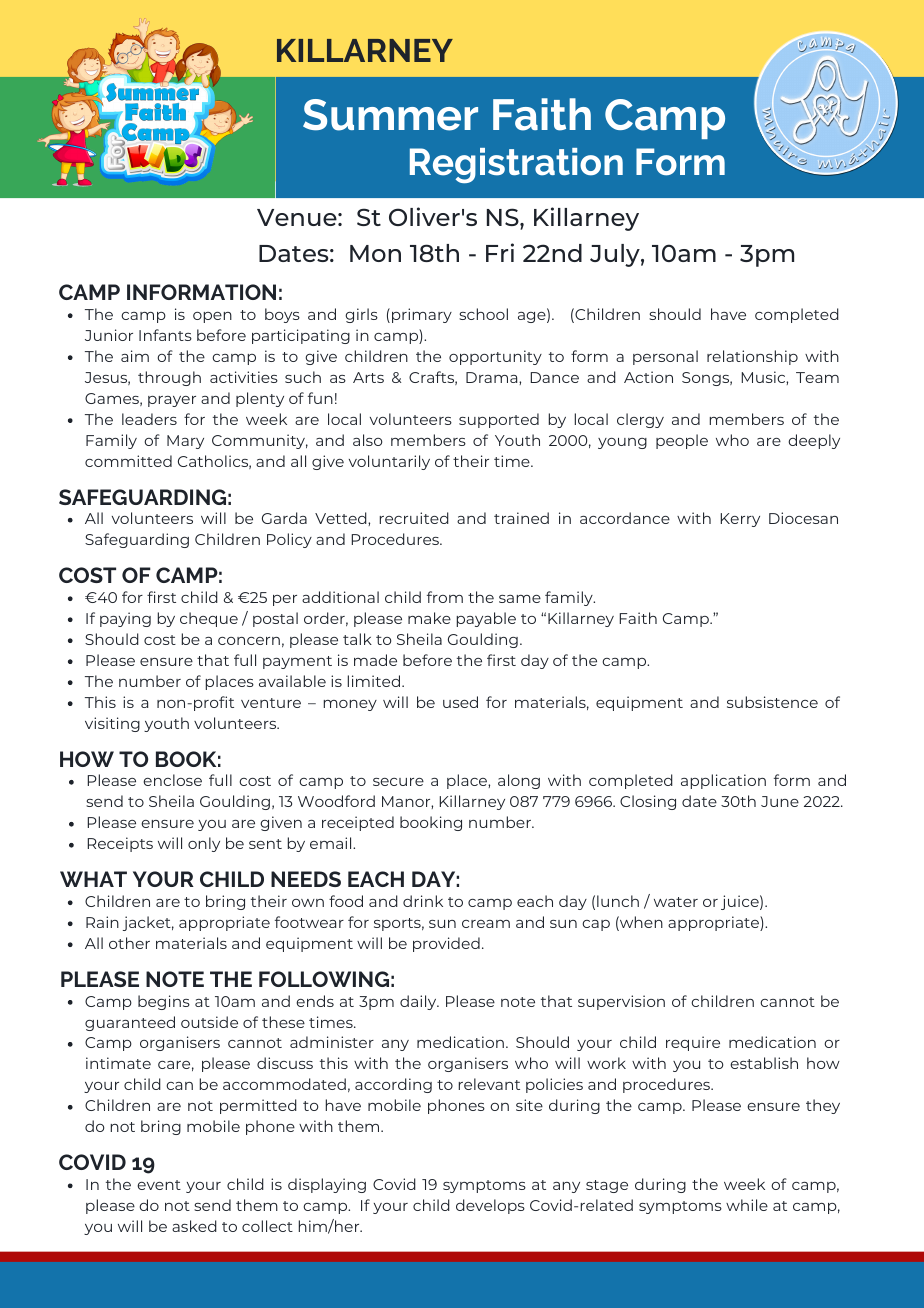 The height and width of the screenshot is (1308, 924). What do you see at coordinates (209, 619) in the screenshot?
I see `cheque` at bounding box center [209, 619].
